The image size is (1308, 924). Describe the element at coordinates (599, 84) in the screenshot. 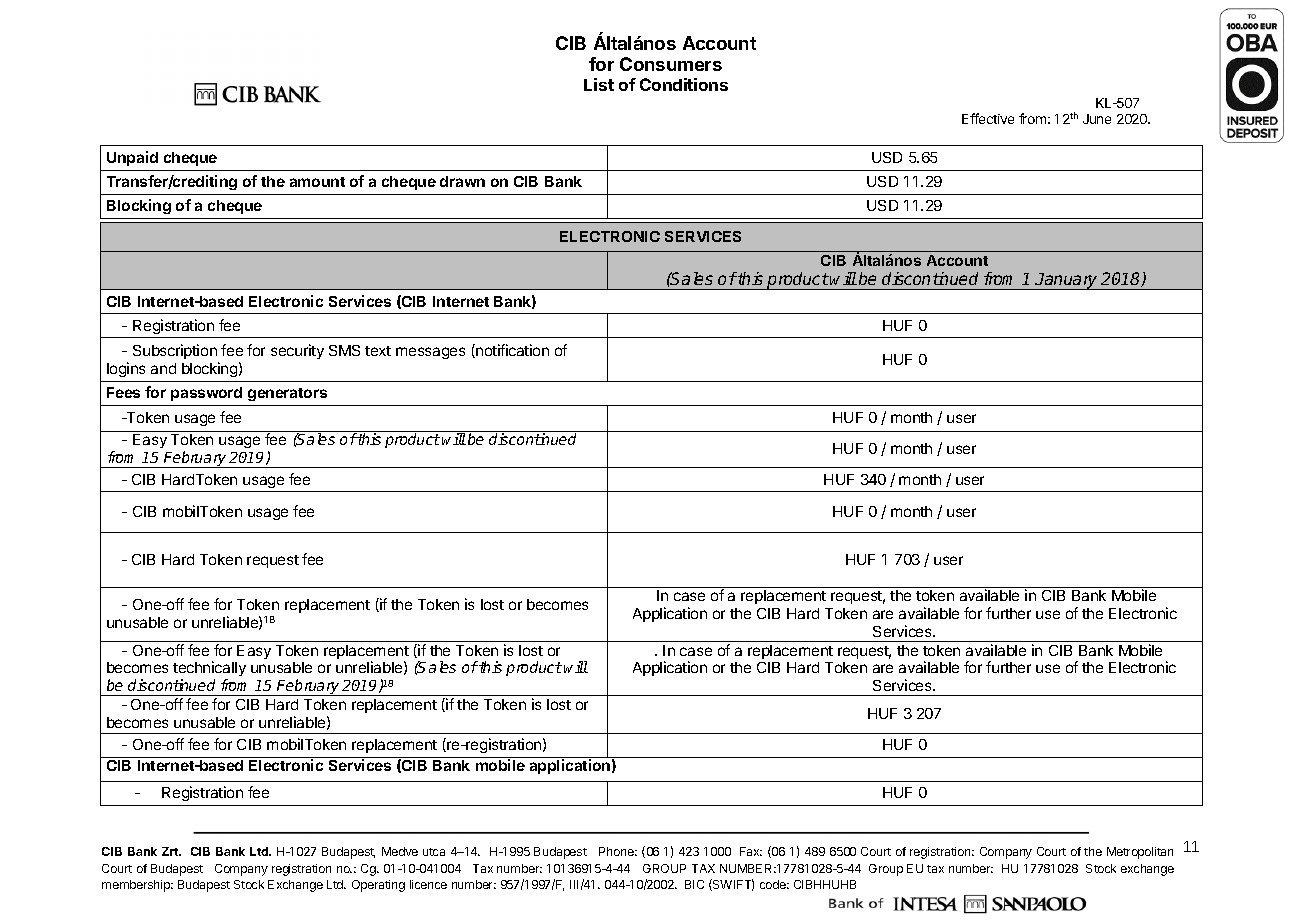

I see `List` at that location.
